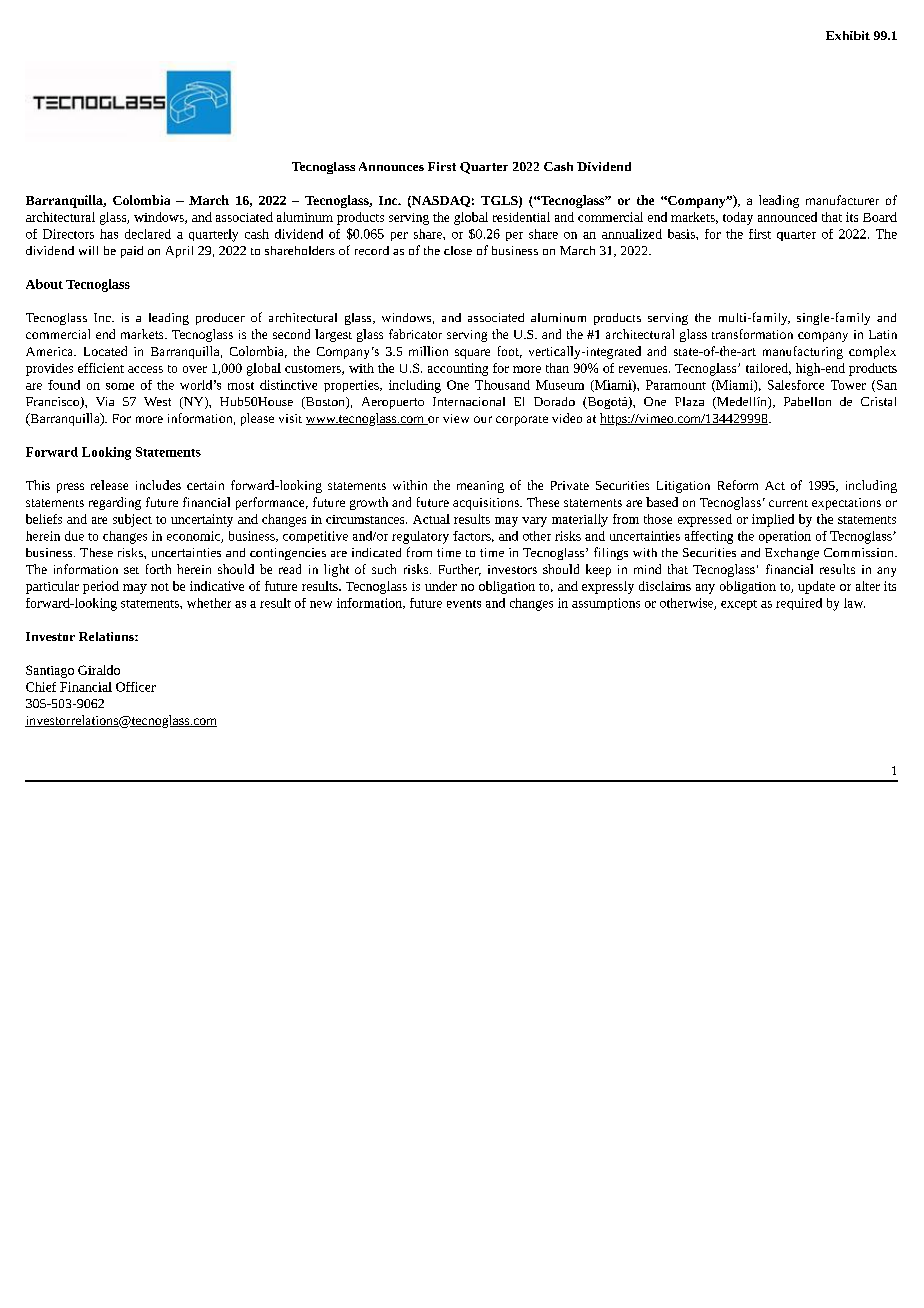 Image resolution: width=924 pixels, height=1308 pixels. I want to click on Officer, so click(136, 687).
